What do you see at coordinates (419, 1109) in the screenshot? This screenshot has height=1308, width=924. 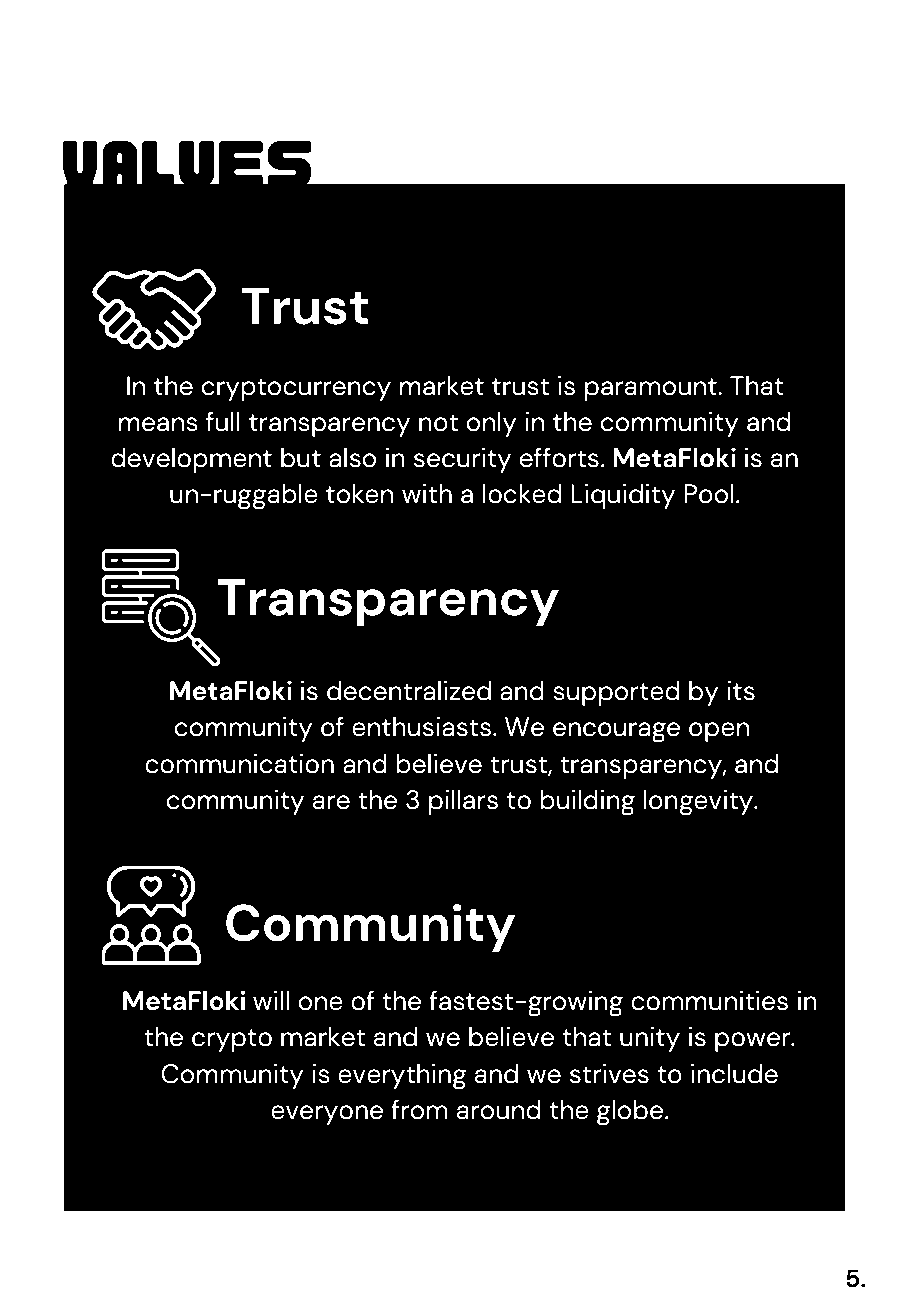 I see `from` at bounding box center [419, 1109].
